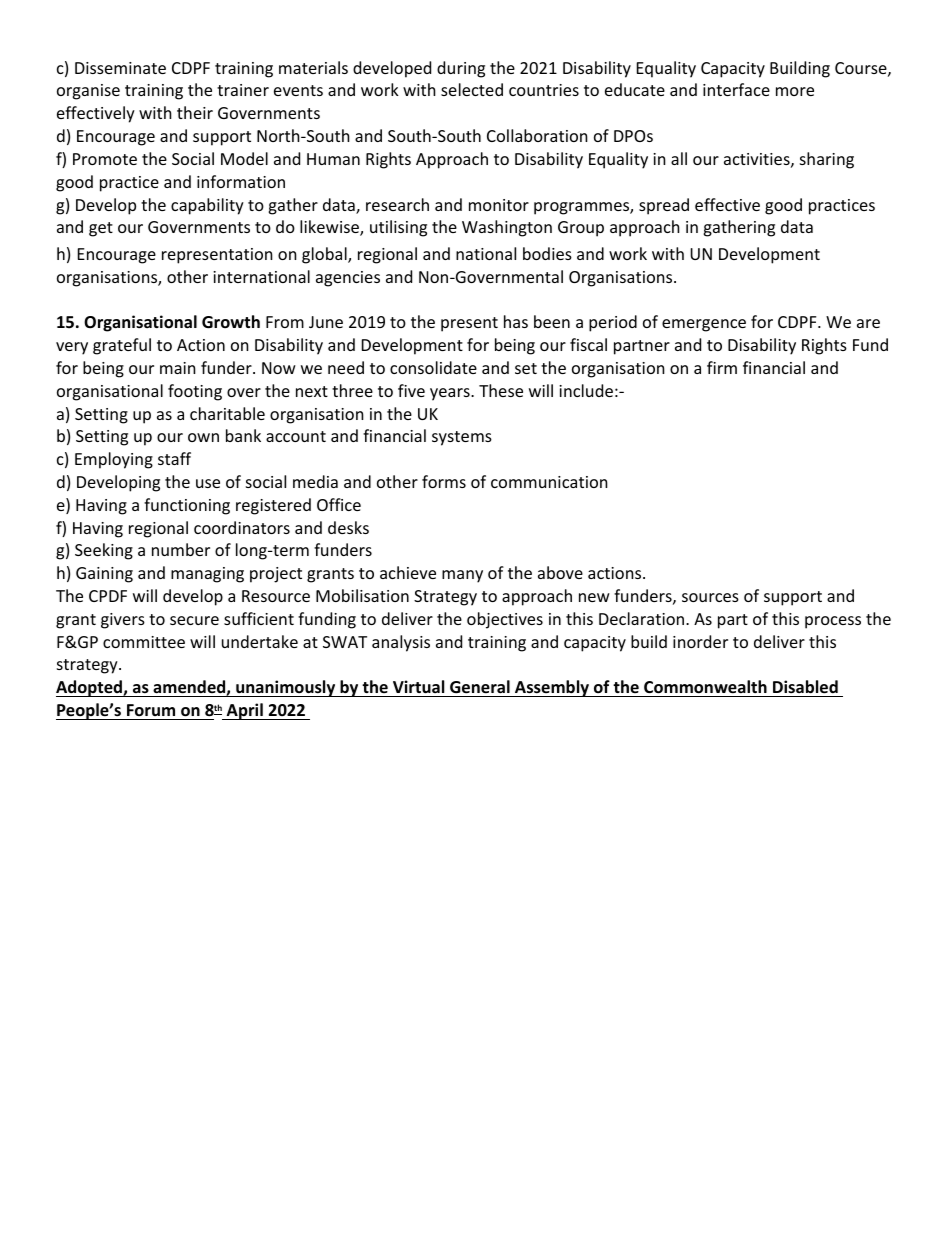  Describe the element at coordinates (181, 549) in the page. I see `number` at that location.
